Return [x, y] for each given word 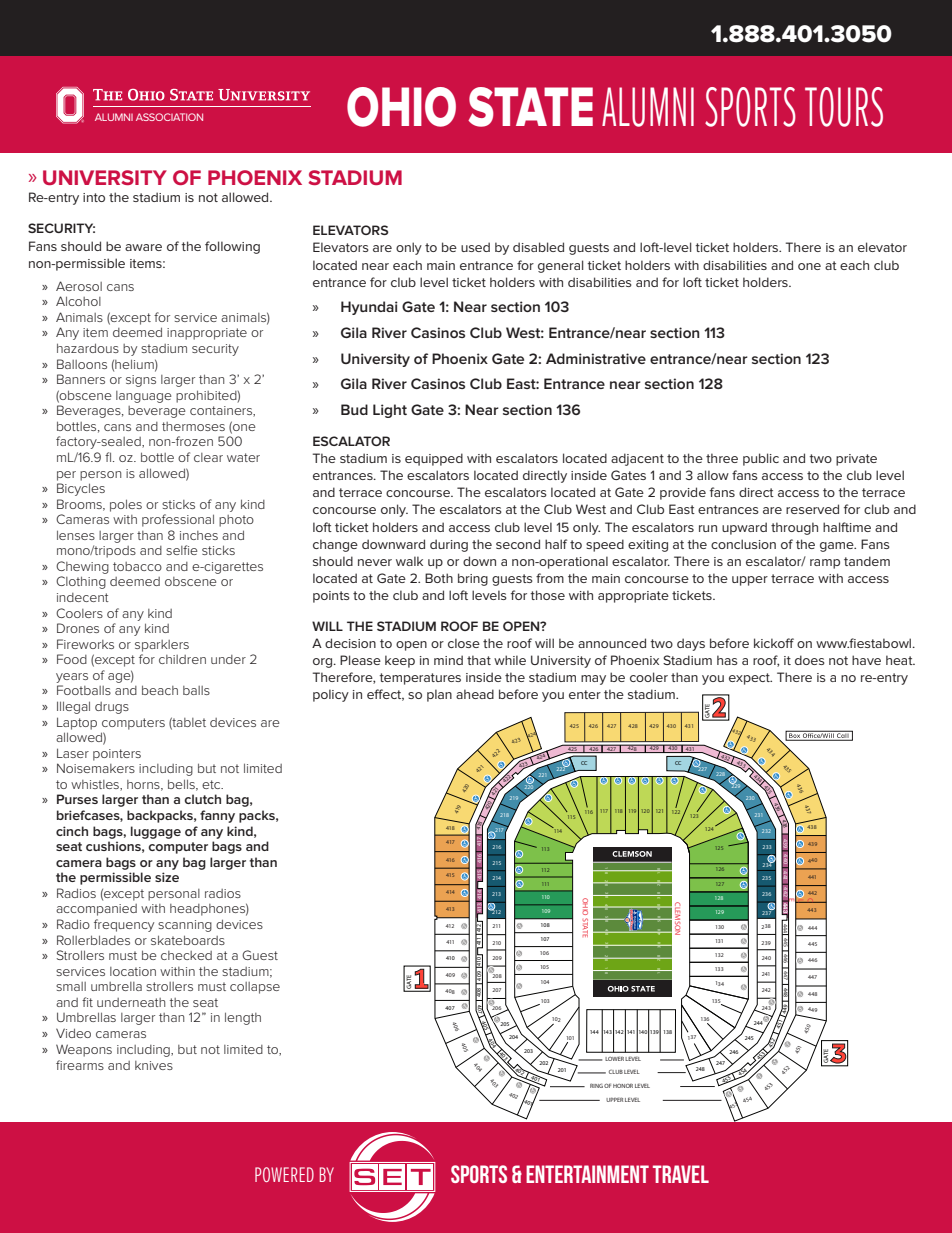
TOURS [844, 107]
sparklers [162, 646]
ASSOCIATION [169, 117]
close [464, 643]
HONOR [623, 1086]
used [475, 247]
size [167, 877]
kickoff [774, 643]
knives [154, 1065]
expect [750, 679]
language [144, 397]
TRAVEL [681, 1174]
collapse [255, 988]
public [761, 459]
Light [390, 411]
